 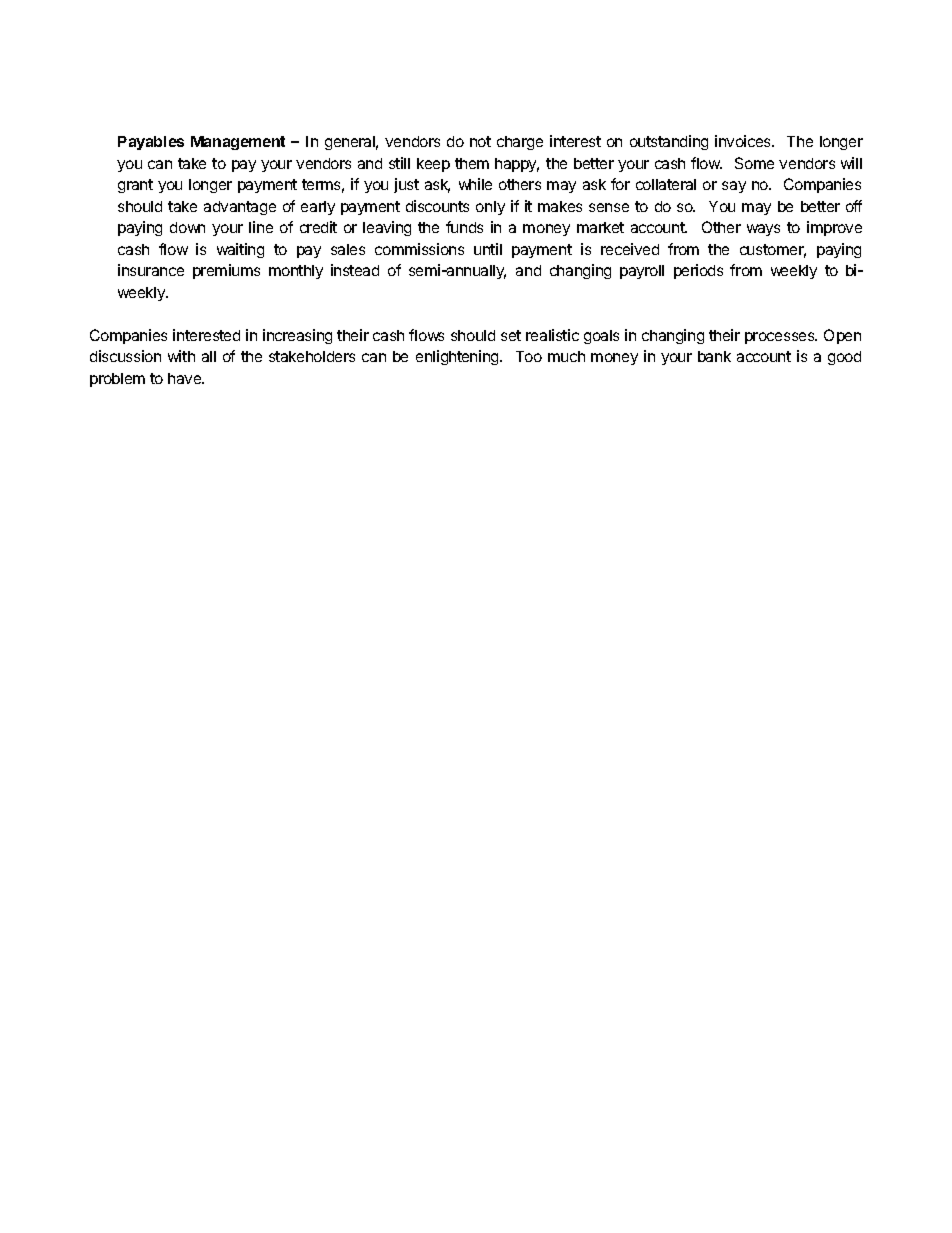 What do you see at coordinates (186, 378) in the screenshot?
I see `have` at bounding box center [186, 378].
